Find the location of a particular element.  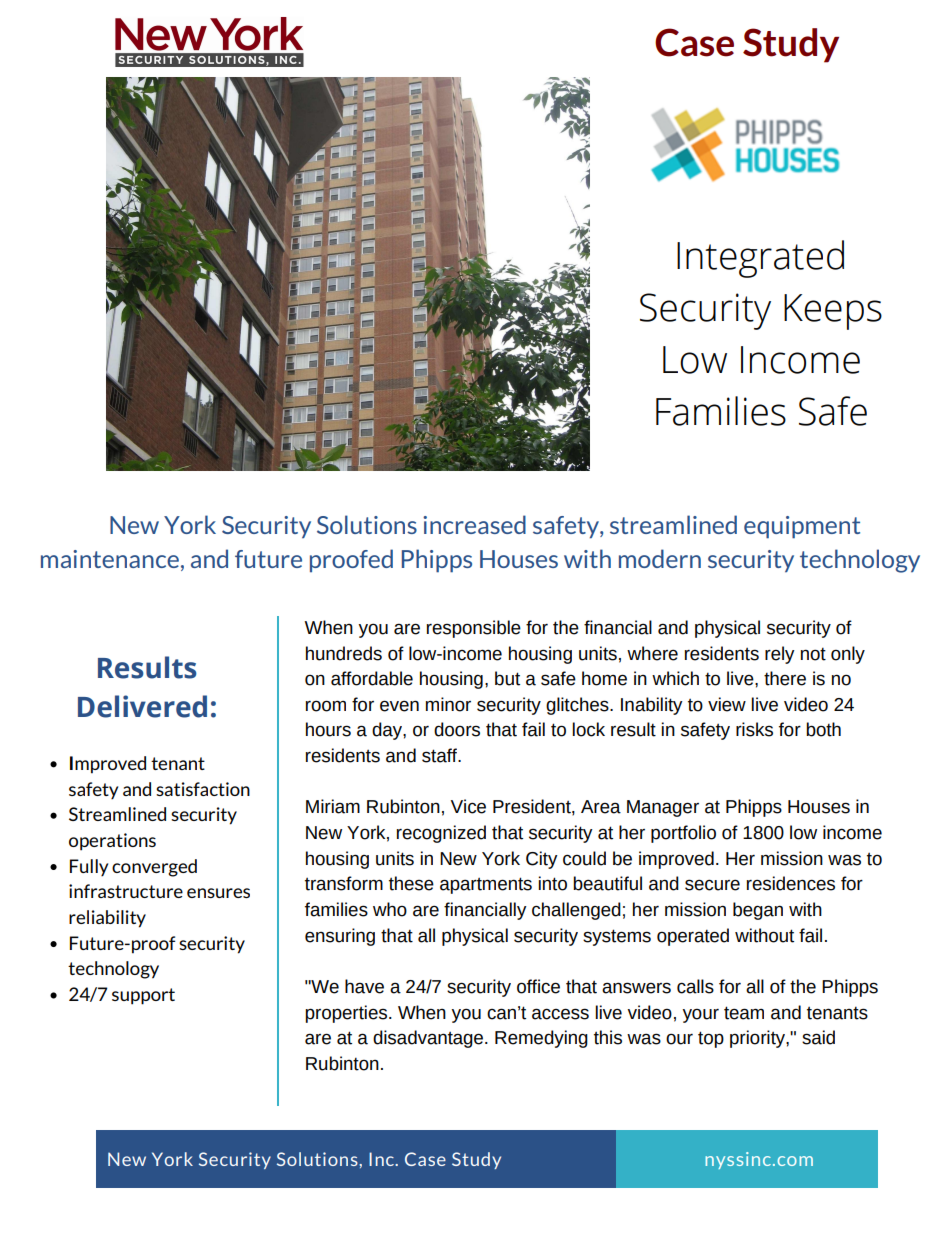

Integrated is located at coordinates (760, 259).
